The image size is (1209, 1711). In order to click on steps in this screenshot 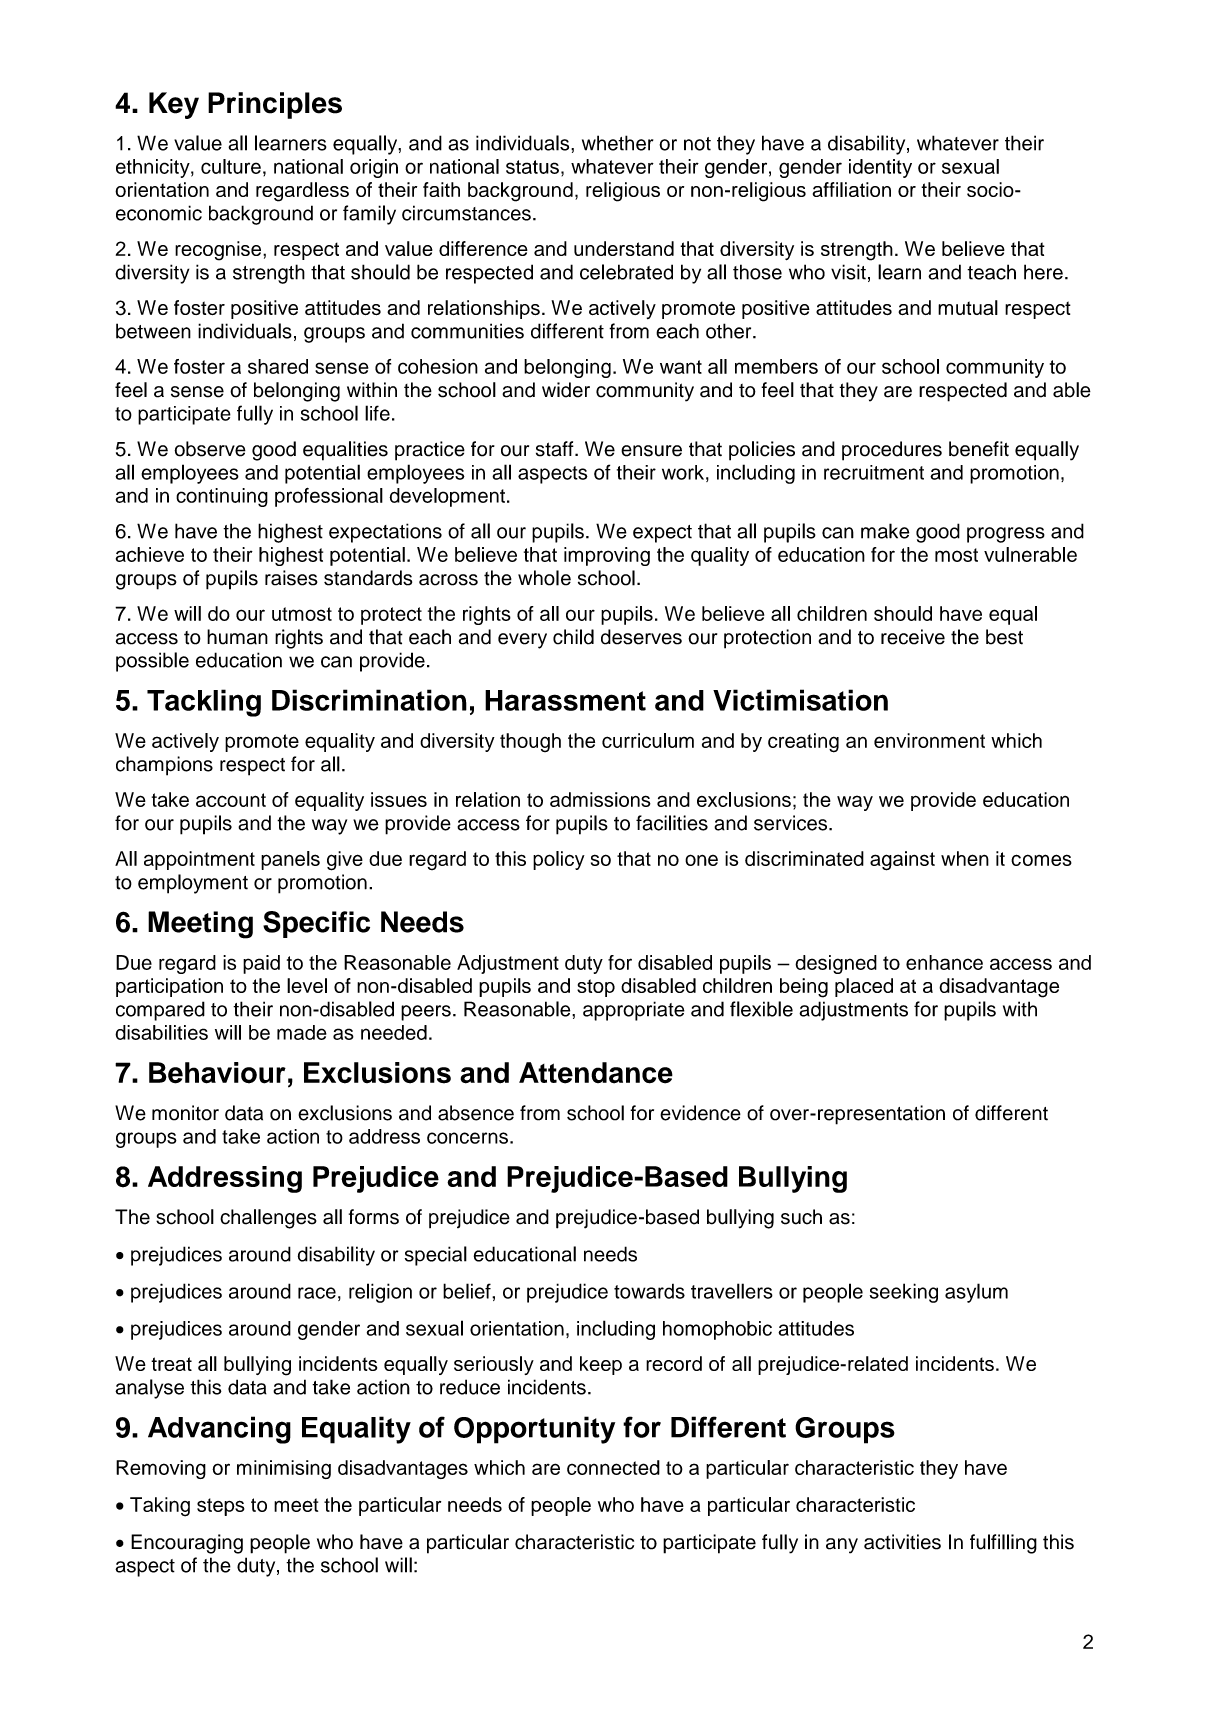, I will do `click(221, 1507)`.
